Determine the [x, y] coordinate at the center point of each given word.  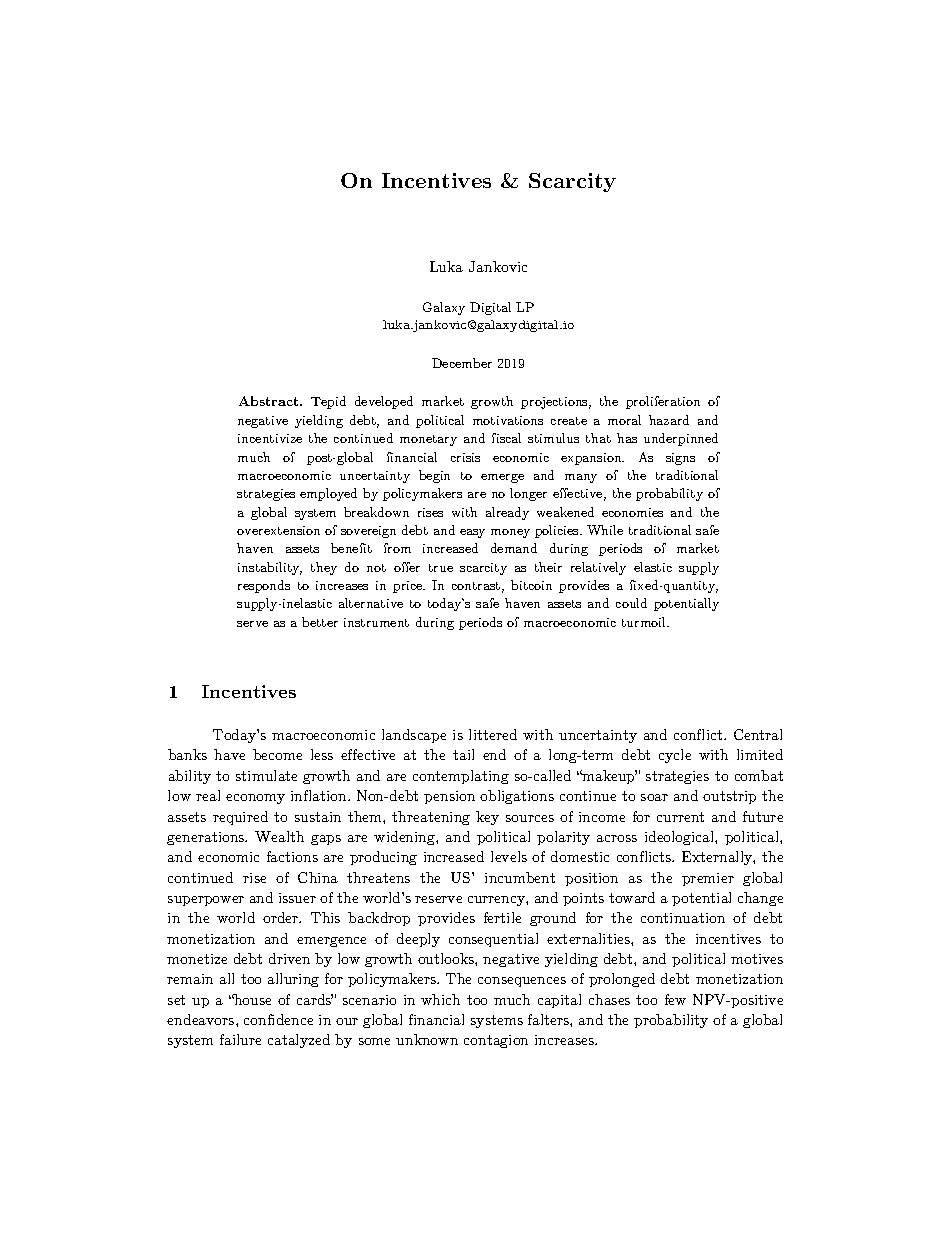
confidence [278, 1019]
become [277, 754]
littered [493, 734]
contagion [496, 1041]
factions [292, 856]
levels [509, 856]
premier [708, 879]
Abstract [270, 401]
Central [758, 734]
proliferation [663, 402]
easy [472, 533]
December [462, 363]
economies [632, 512]
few [675, 999]
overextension [278, 530]
